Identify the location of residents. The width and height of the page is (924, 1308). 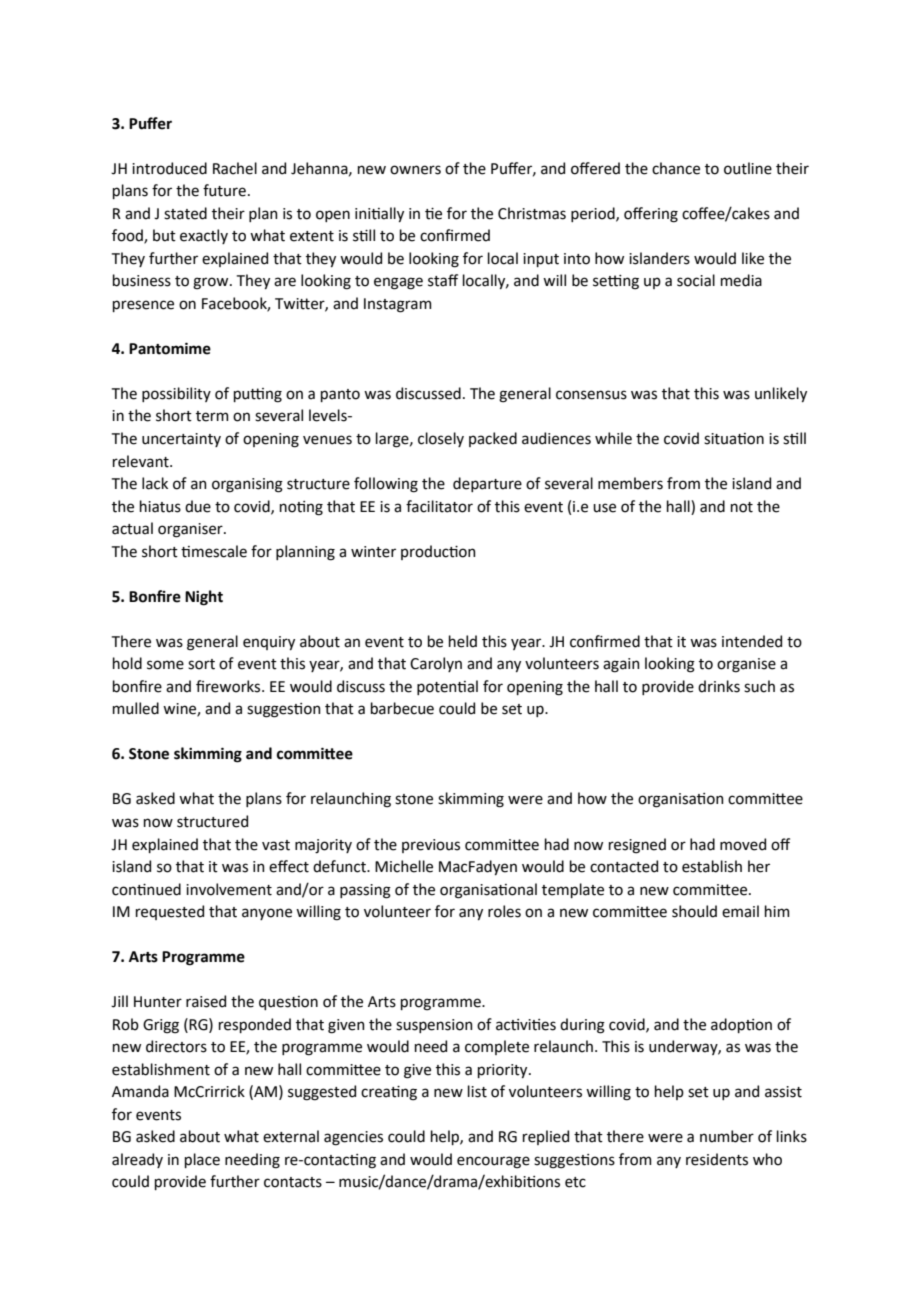
(717, 1159).
